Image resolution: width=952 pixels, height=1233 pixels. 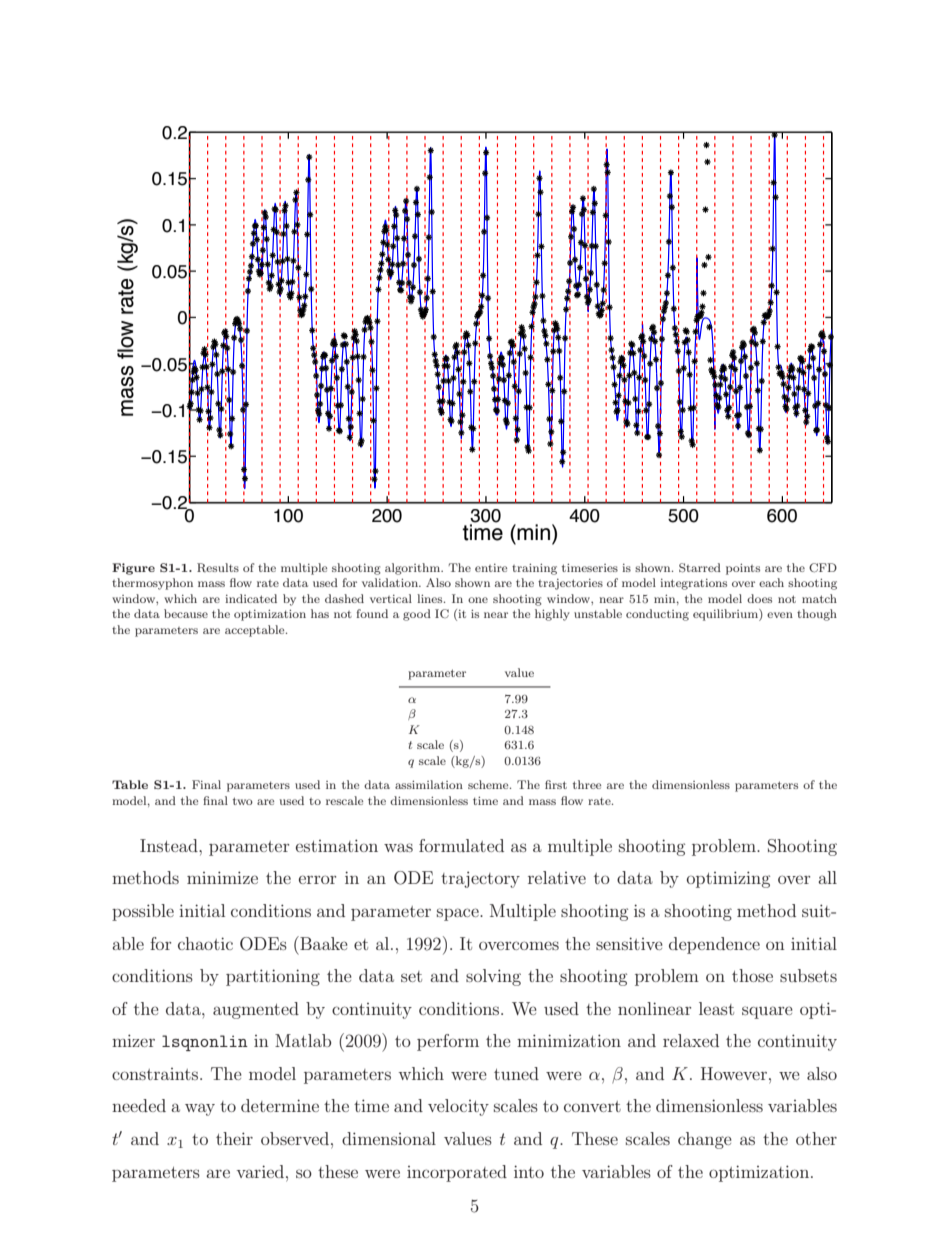 What do you see at coordinates (489, 784) in the screenshot?
I see `scheme` at bounding box center [489, 784].
